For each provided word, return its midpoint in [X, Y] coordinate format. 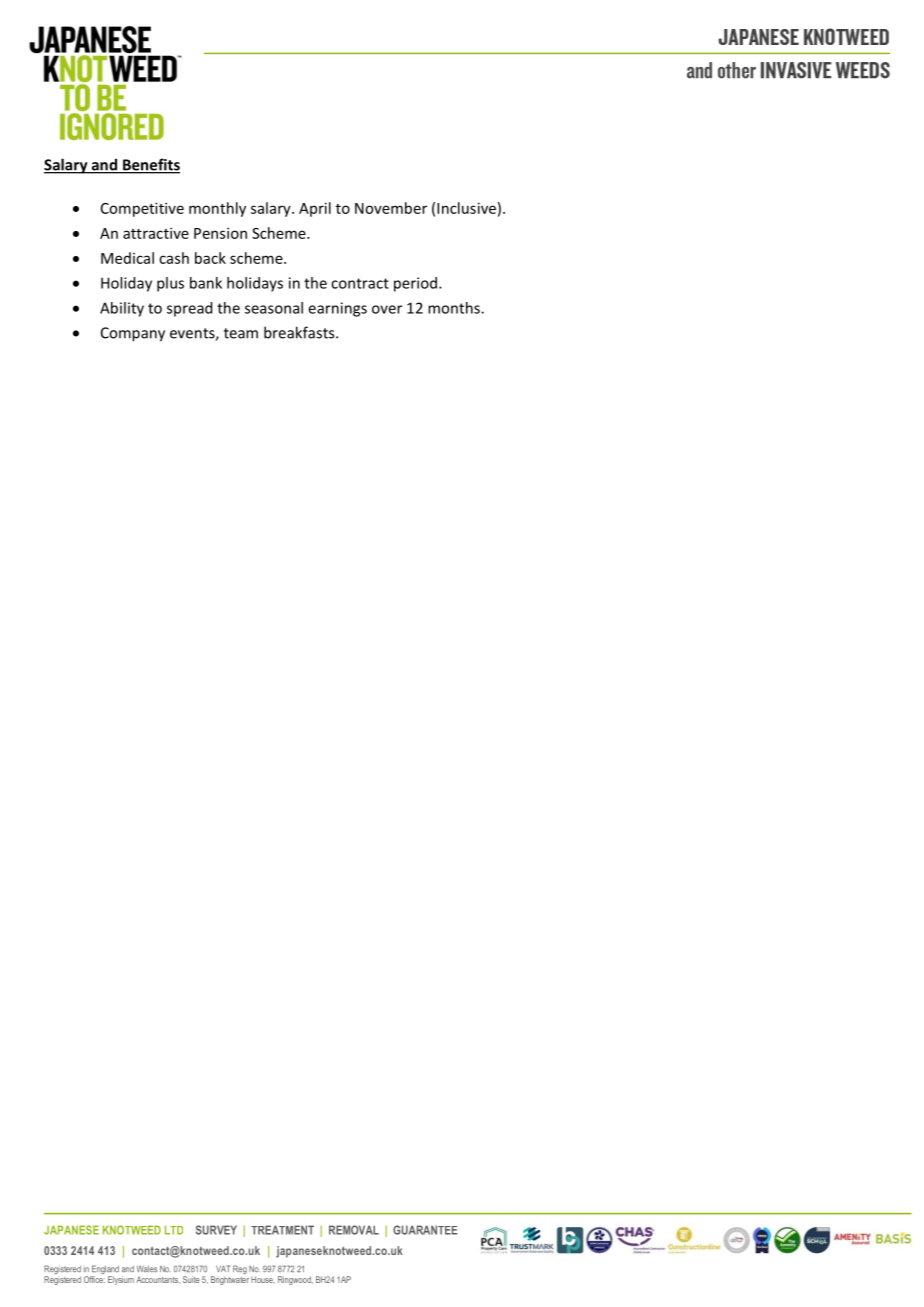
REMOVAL [354, 1230]
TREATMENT [282, 1230]
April [315, 209]
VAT [223, 1268]
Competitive [142, 209]
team [241, 333]
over [387, 309]
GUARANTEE [425, 1230]
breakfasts [300, 332]
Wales [147, 1269]
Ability [122, 309]
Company [133, 334]
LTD [174, 1230]
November [391, 208]
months [455, 308]
